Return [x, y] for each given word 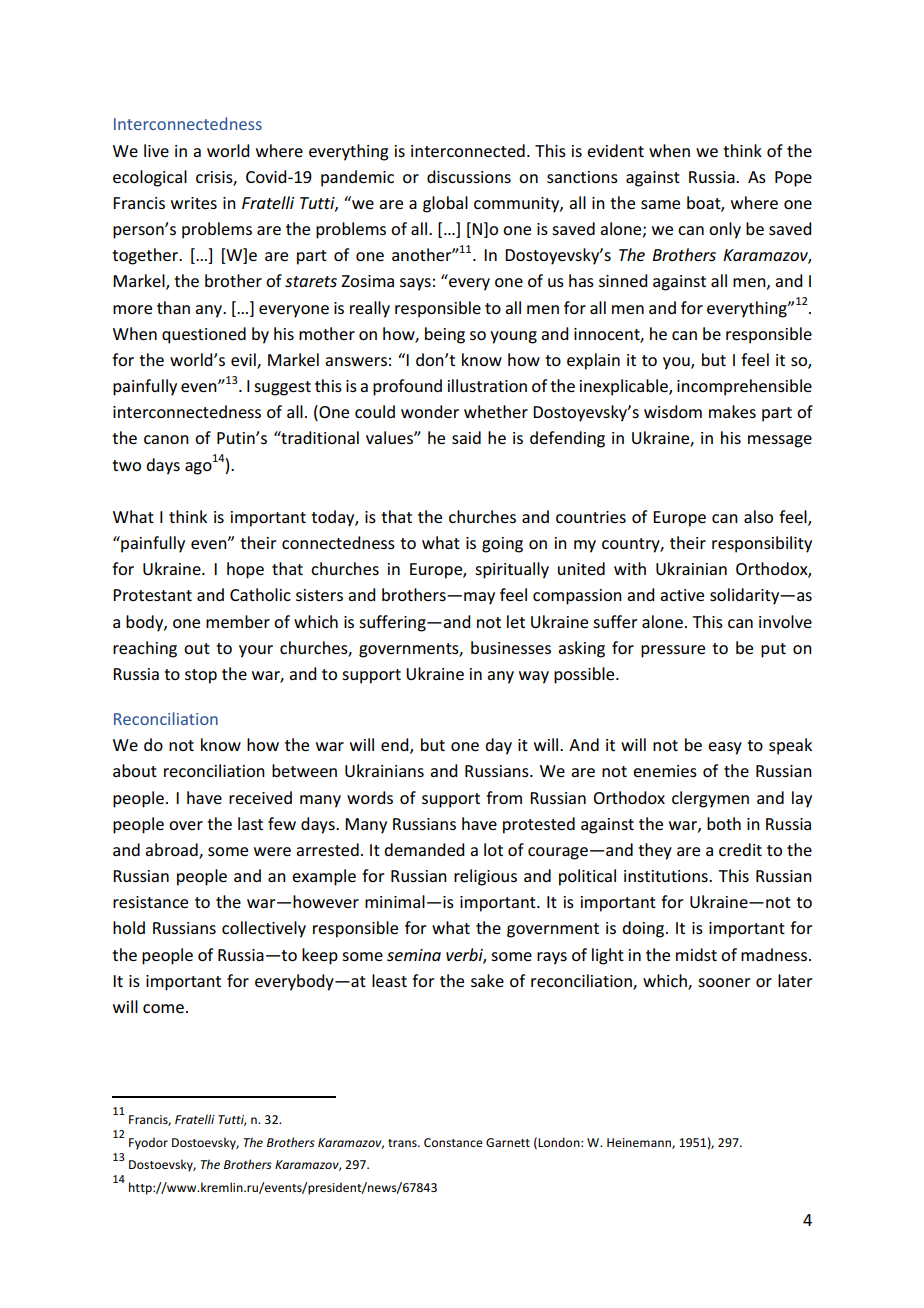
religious [485, 877]
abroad [172, 850]
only [725, 230]
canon [166, 439]
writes [194, 203]
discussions [469, 176]
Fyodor [148, 1143]
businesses [511, 647]
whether [496, 411]
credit [740, 849]
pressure [673, 651]
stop [201, 676]
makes [732, 411]
